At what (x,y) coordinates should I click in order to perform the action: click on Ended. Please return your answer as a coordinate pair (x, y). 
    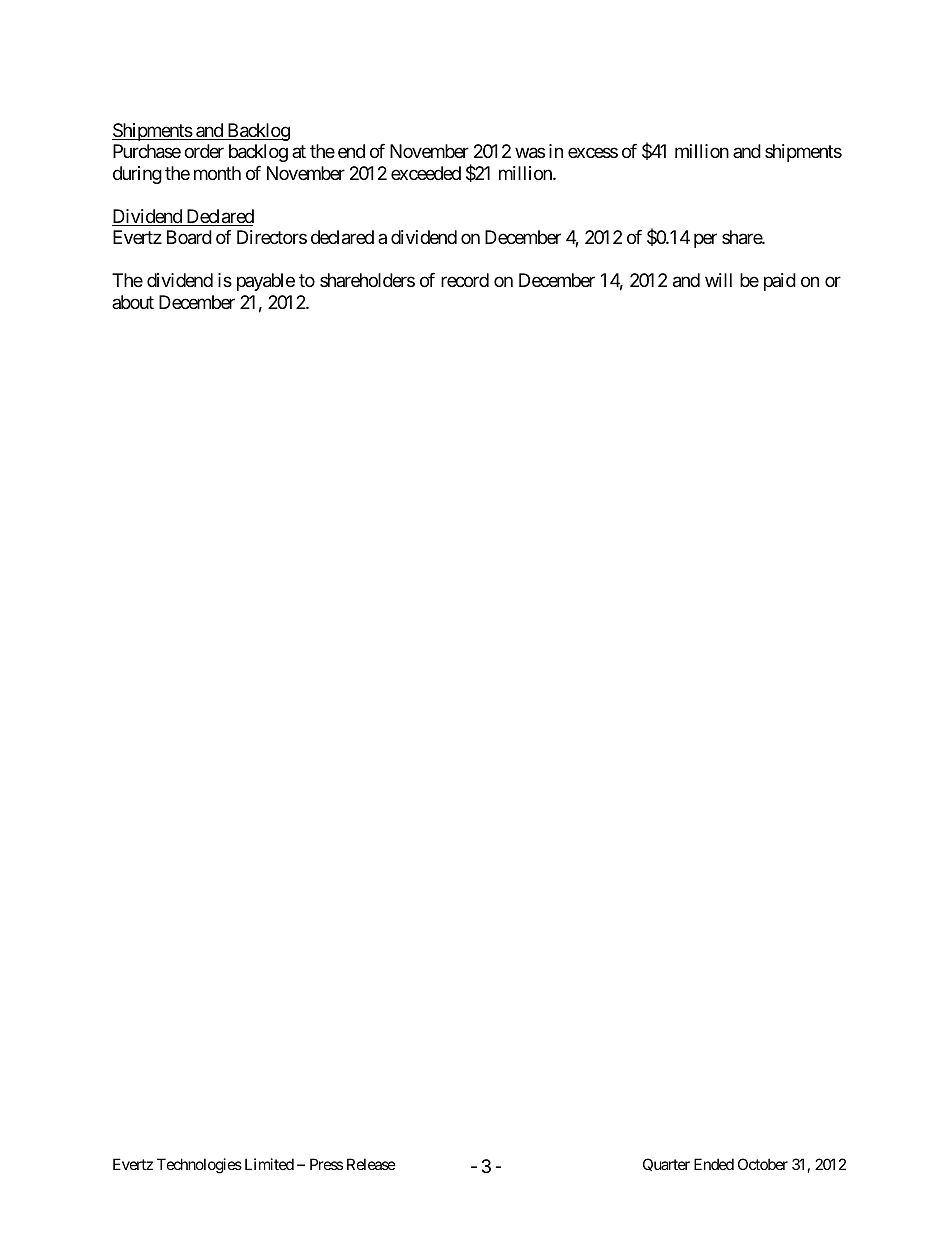
    Looking at the image, I should click on (714, 1164).
